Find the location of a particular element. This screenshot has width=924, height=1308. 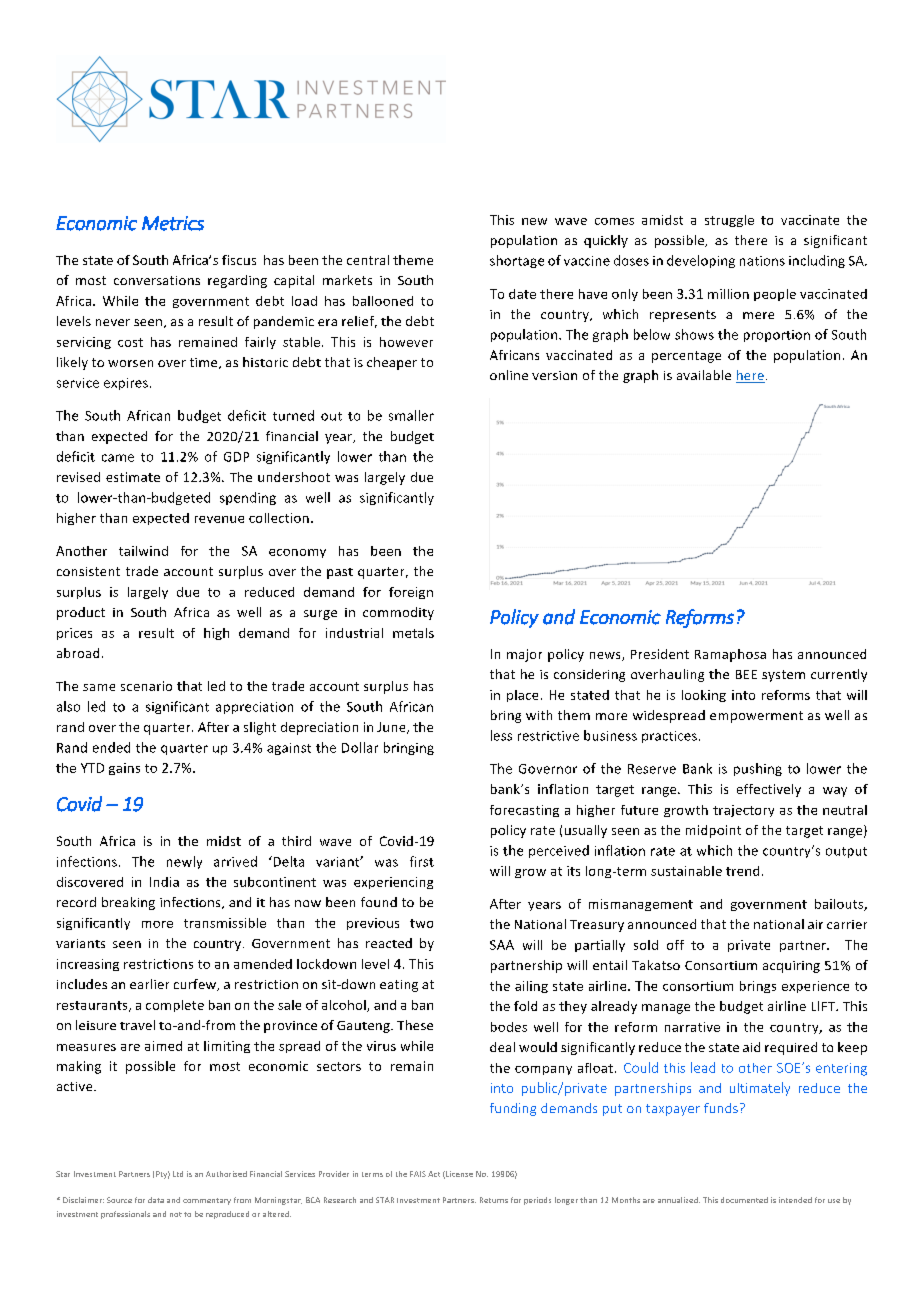

shortage is located at coordinates (517, 261).
